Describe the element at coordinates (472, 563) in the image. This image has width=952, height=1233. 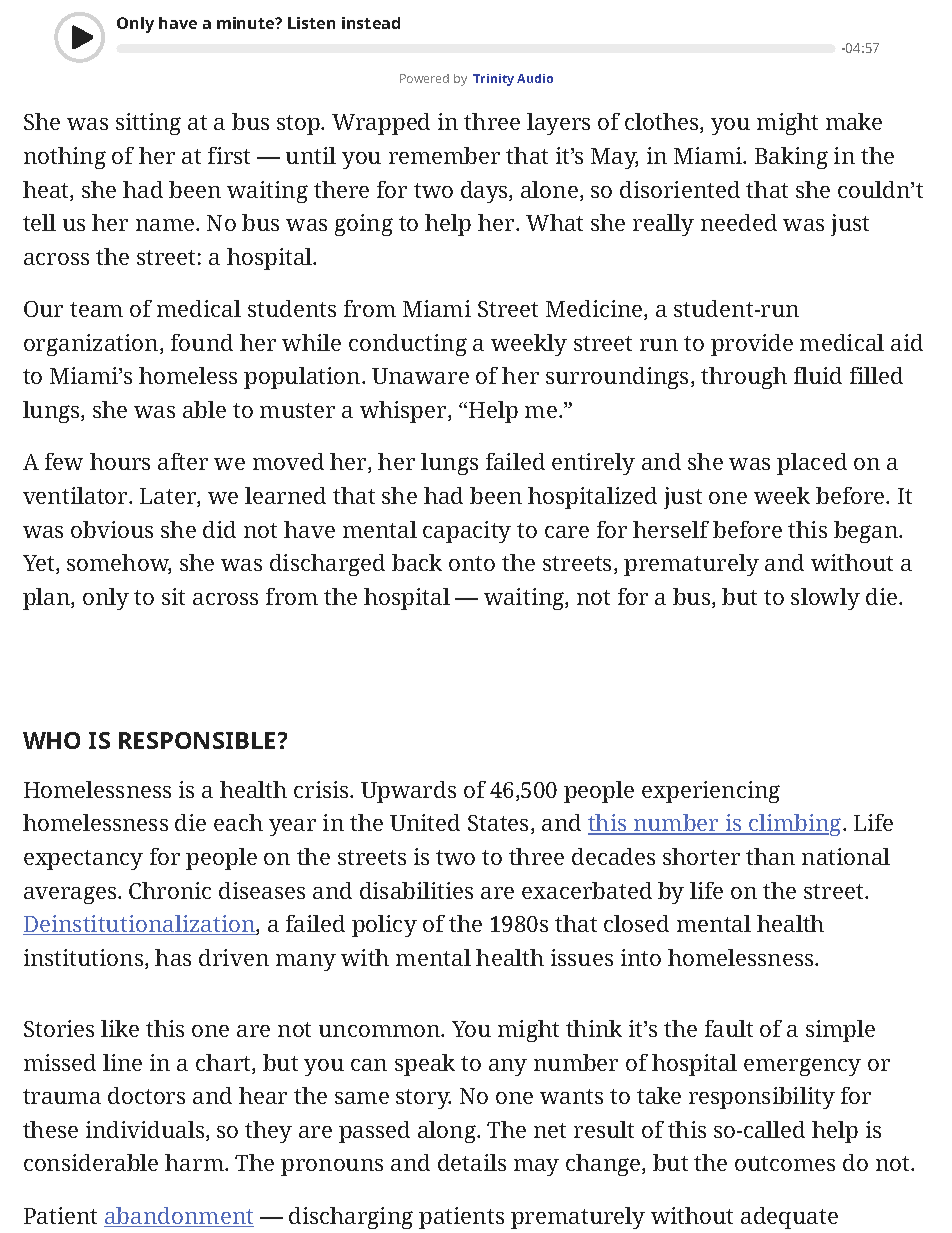
I see `onto` at that location.
